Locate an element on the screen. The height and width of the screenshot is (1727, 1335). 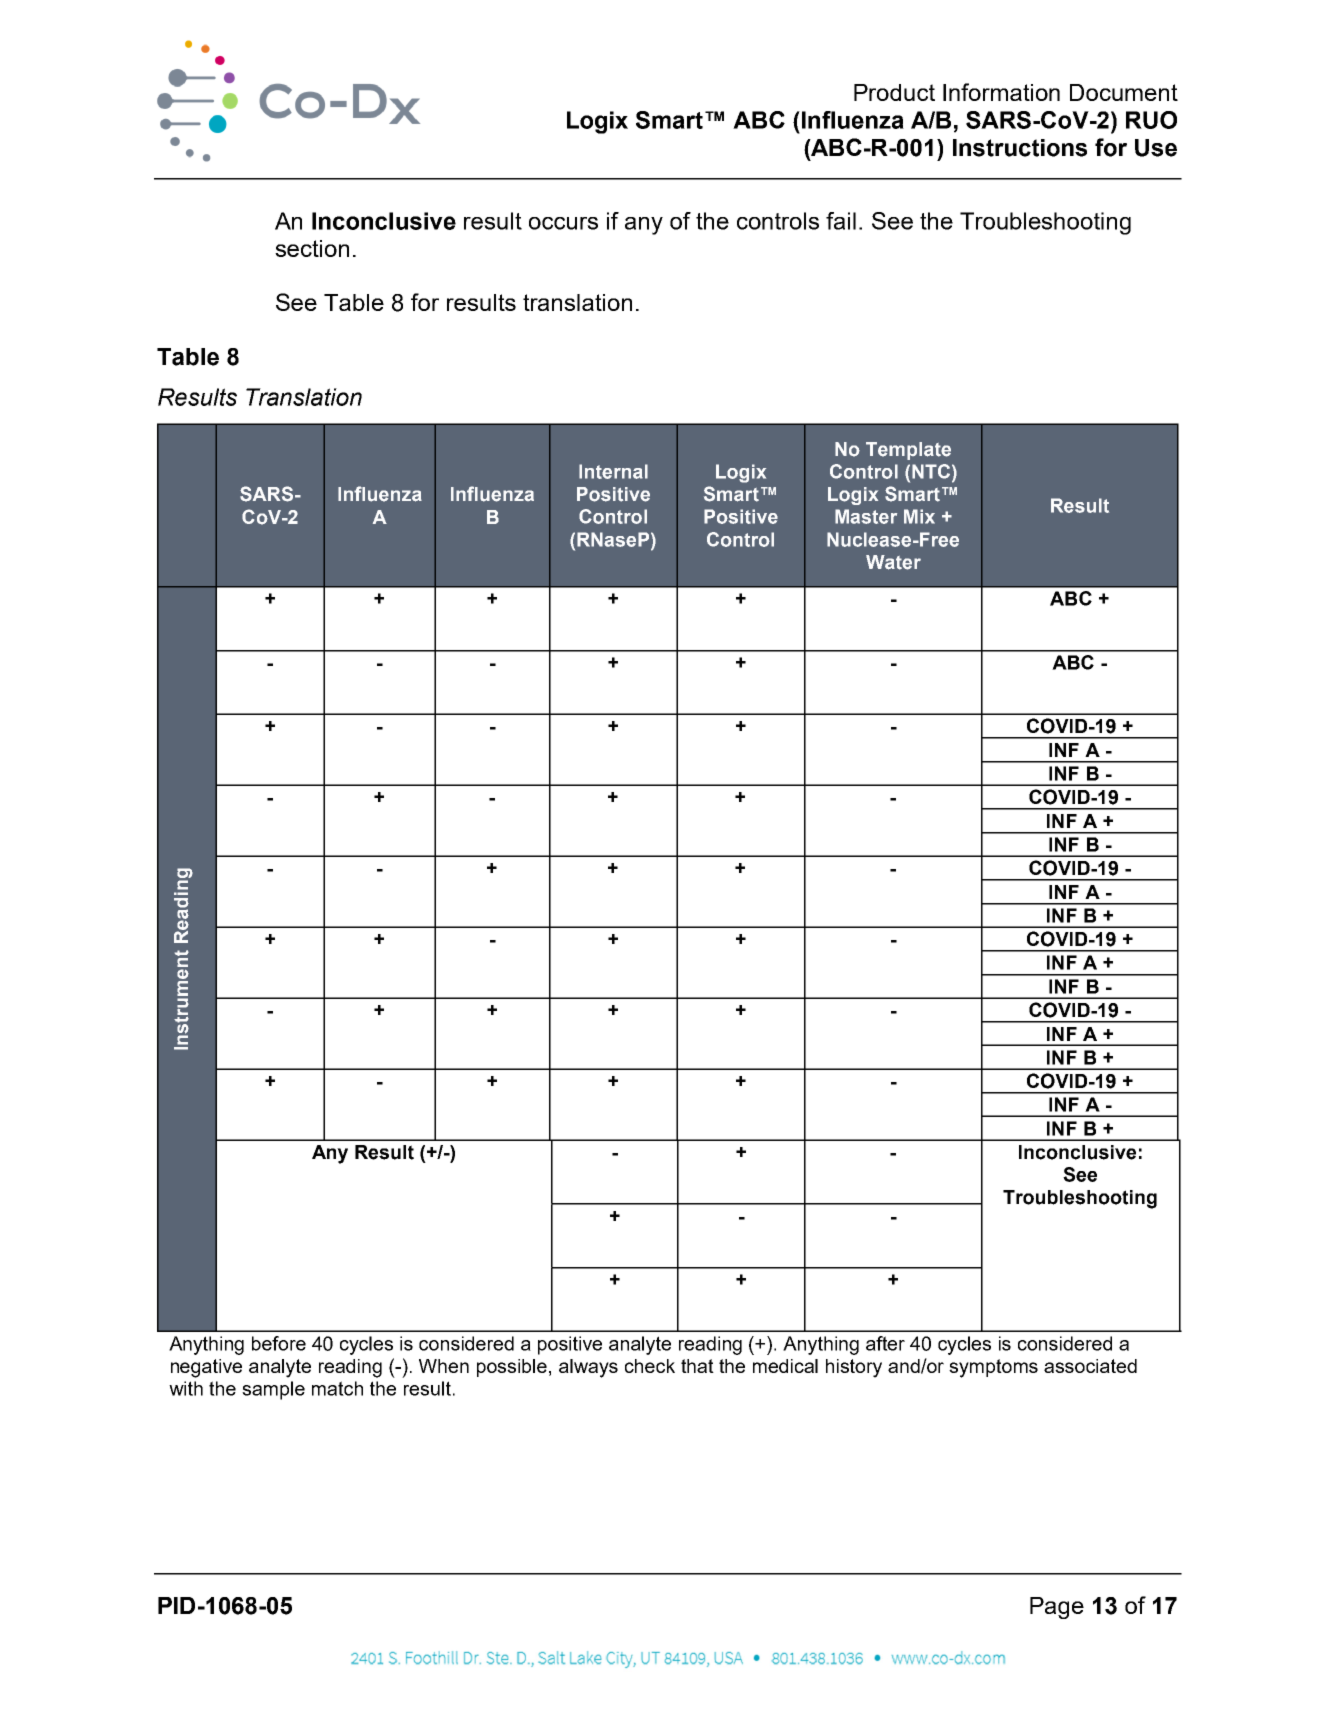
Instructions is located at coordinates (1020, 148).
